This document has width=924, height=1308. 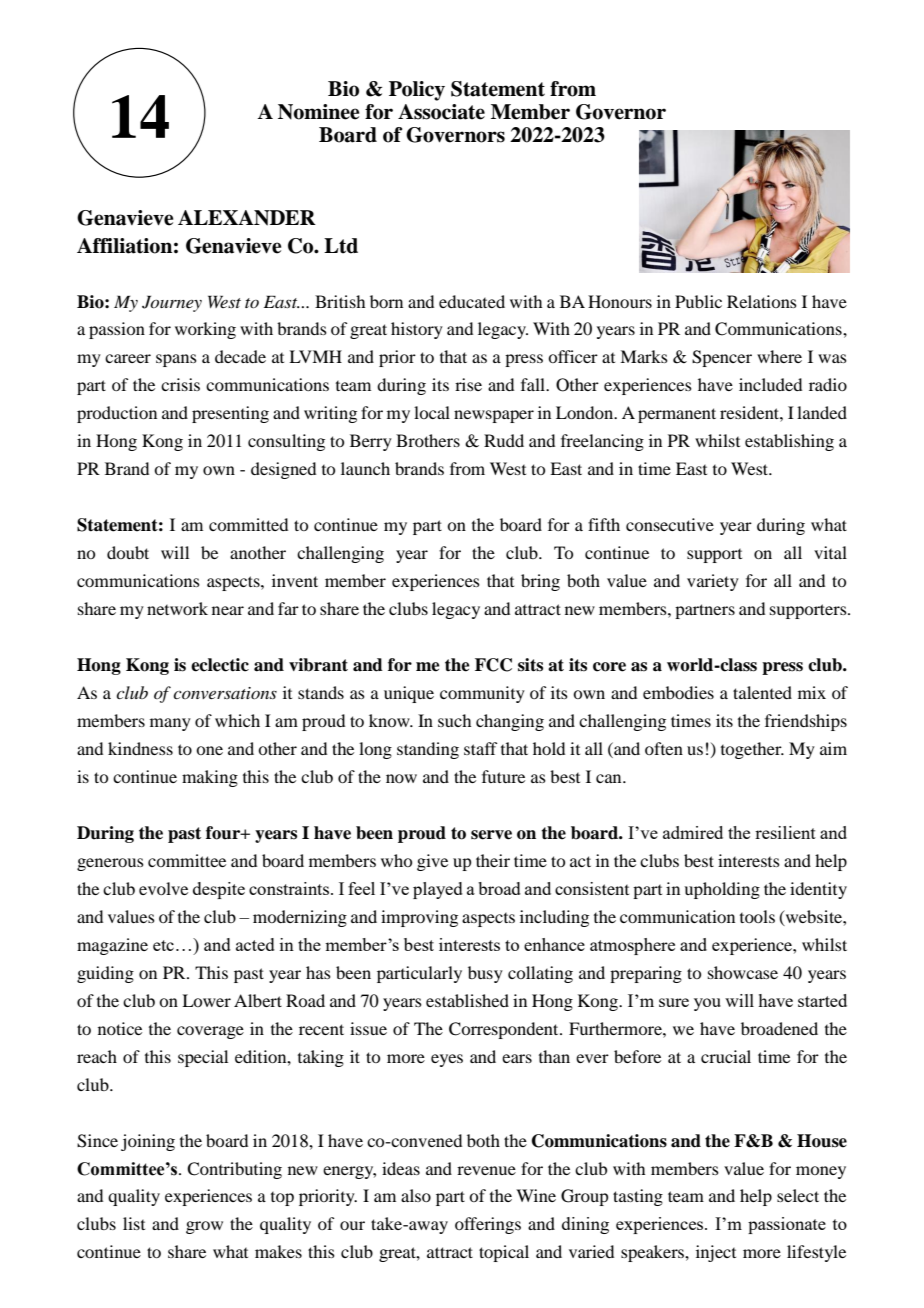 I want to click on grow, so click(x=204, y=1227).
